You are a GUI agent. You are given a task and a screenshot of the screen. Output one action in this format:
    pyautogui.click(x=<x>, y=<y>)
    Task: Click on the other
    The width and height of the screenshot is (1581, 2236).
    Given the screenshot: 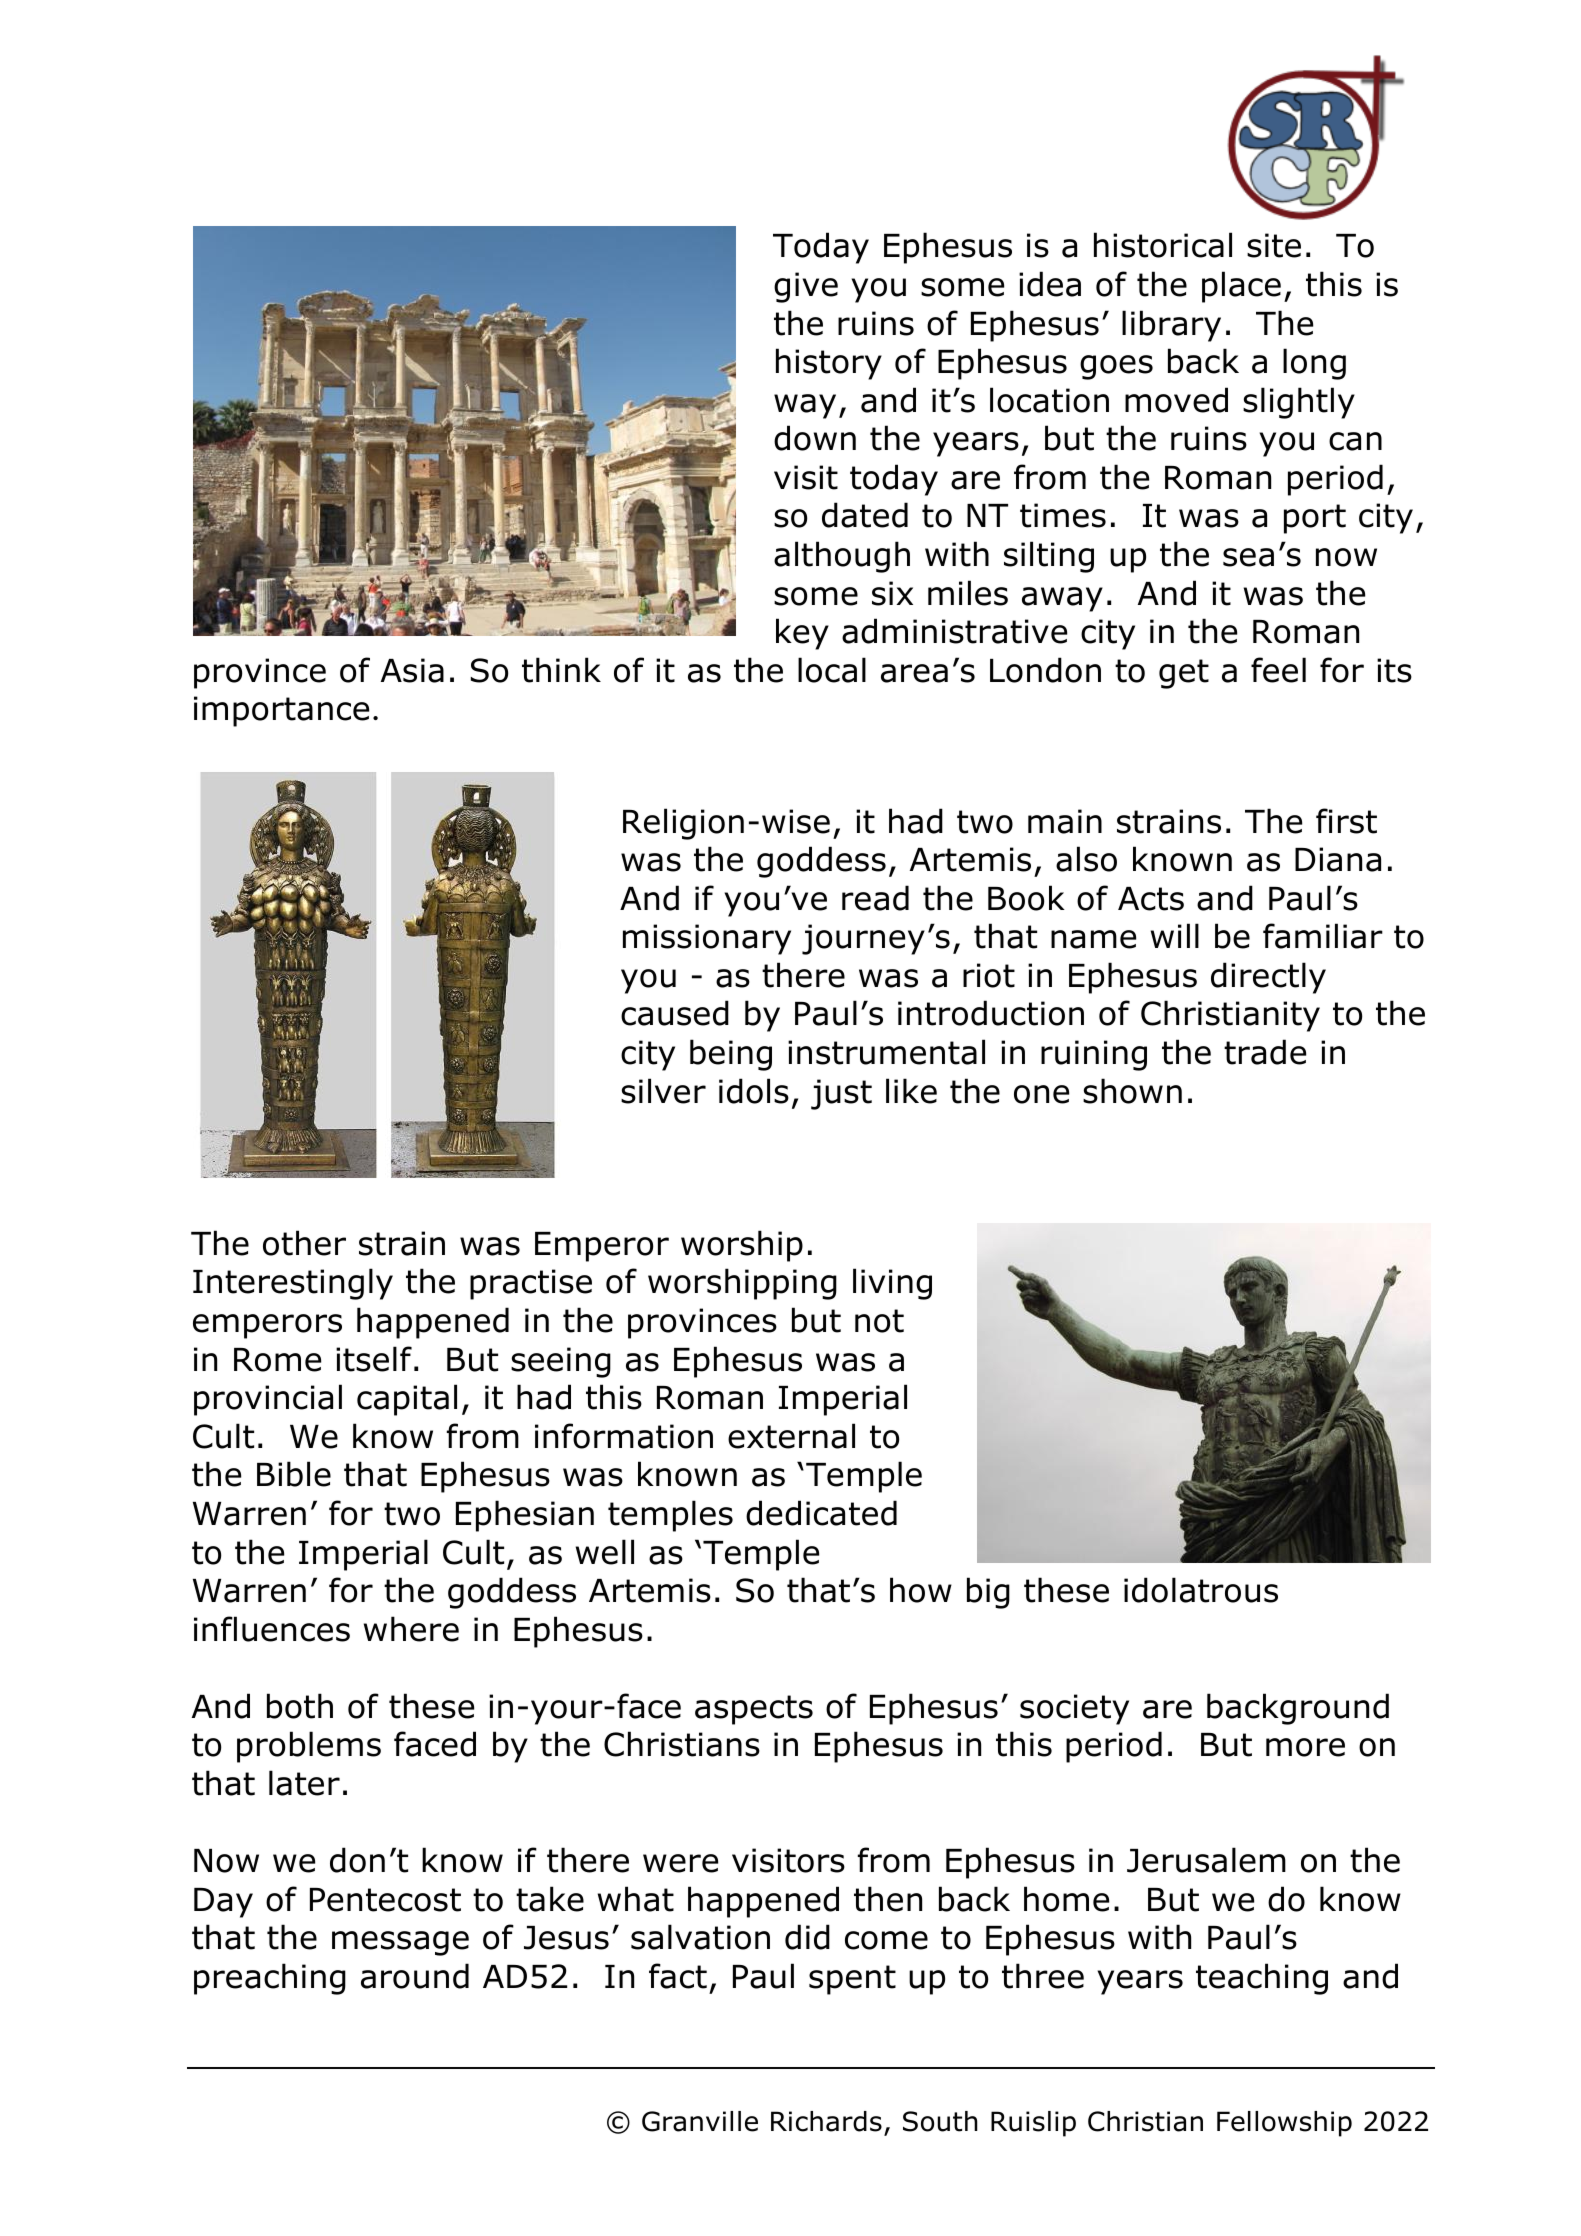 What is the action you would take?
    pyautogui.click(x=304, y=1243)
